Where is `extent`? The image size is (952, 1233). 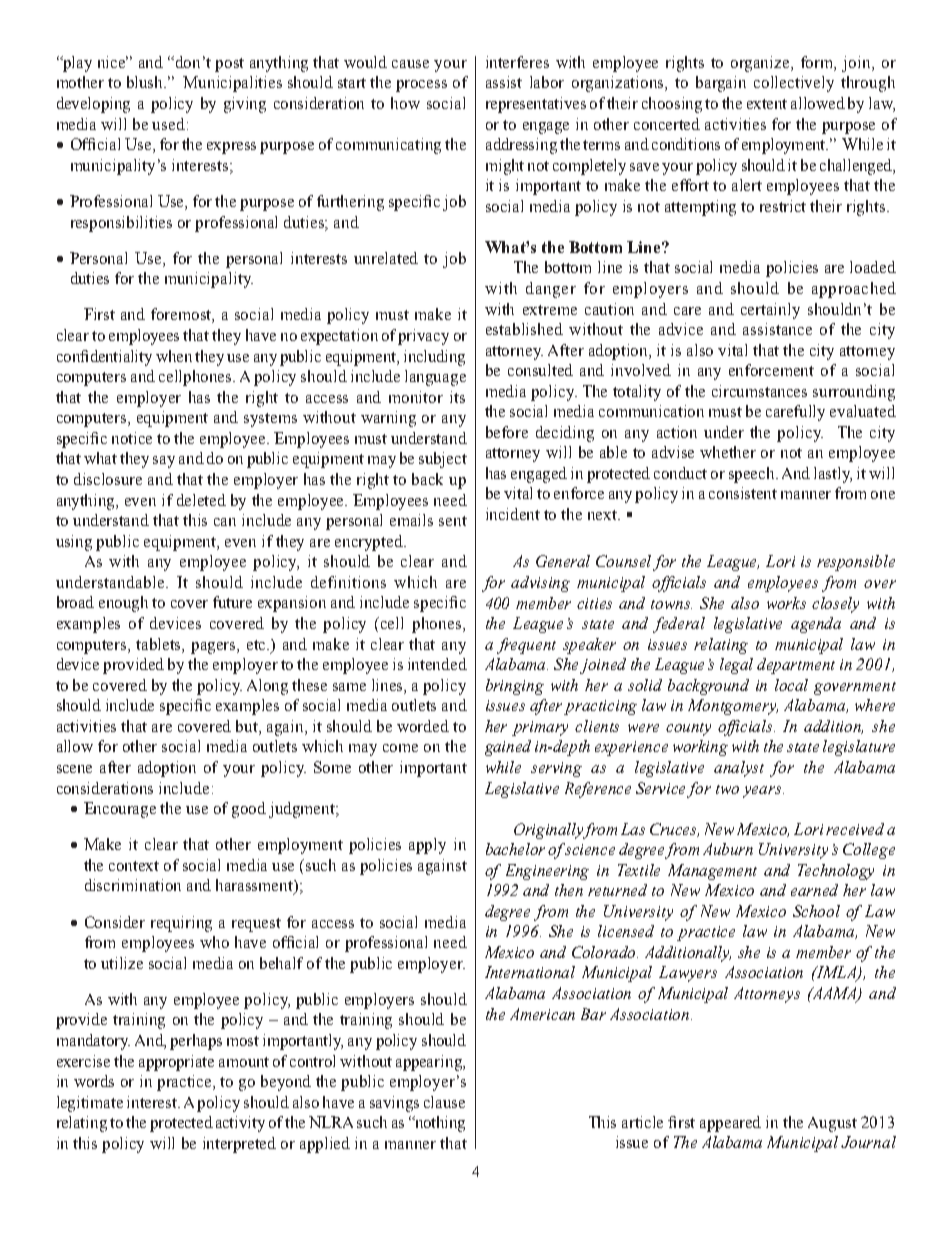
extent is located at coordinates (767, 104).
